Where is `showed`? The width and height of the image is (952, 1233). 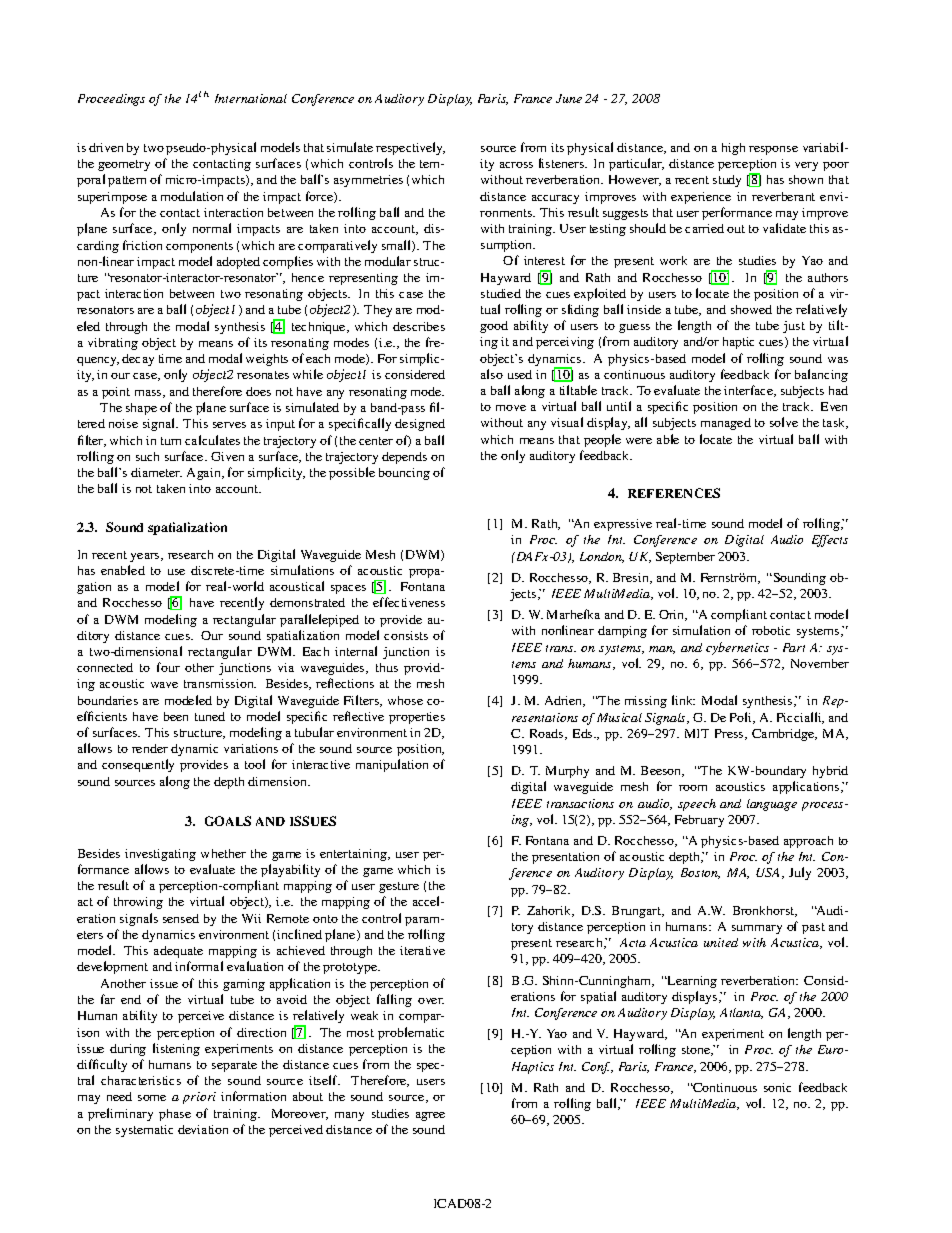
showed is located at coordinates (751, 309).
